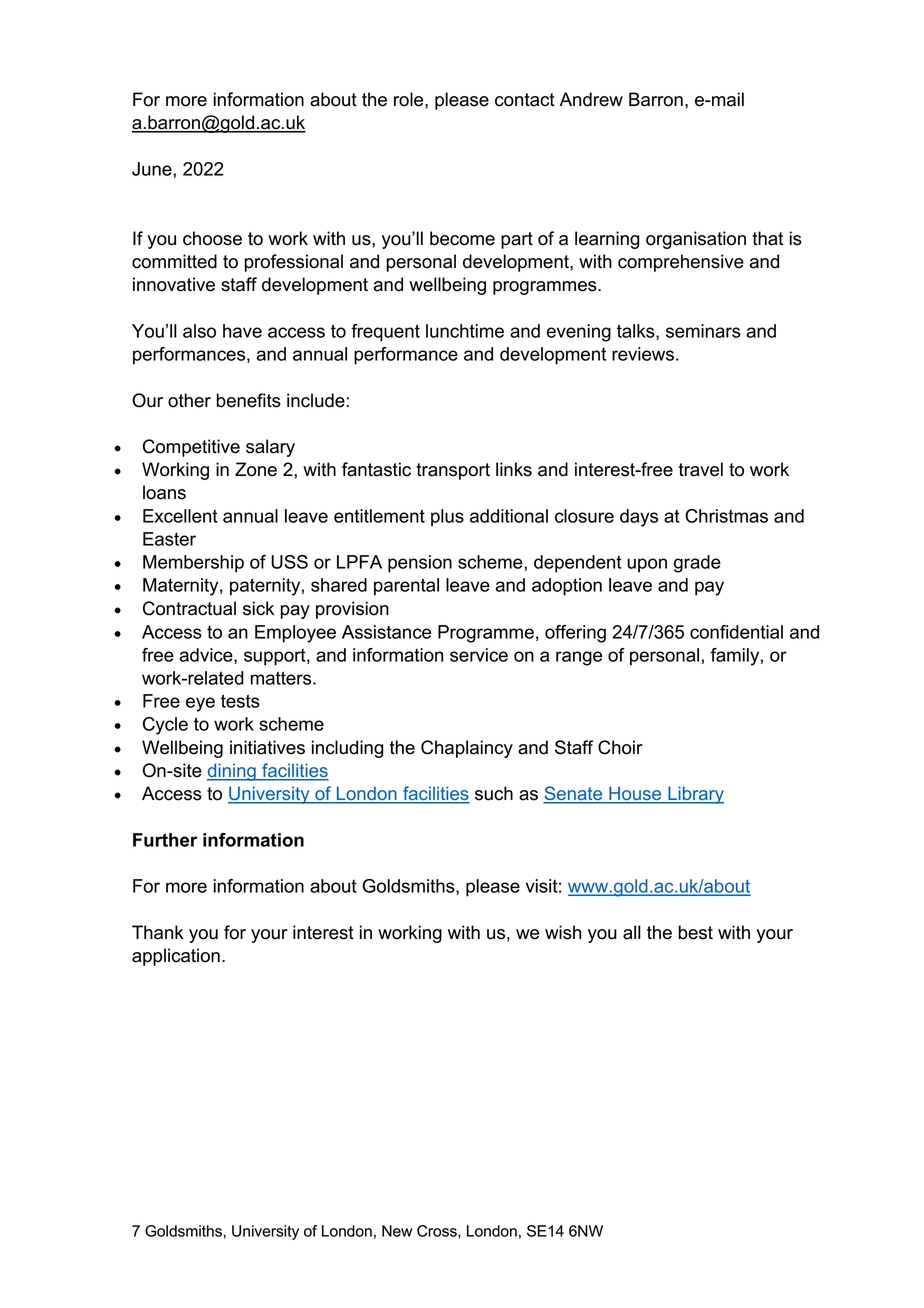  Describe the element at coordinates (563, 932) in the screenshot. I see `wish` at that location.
